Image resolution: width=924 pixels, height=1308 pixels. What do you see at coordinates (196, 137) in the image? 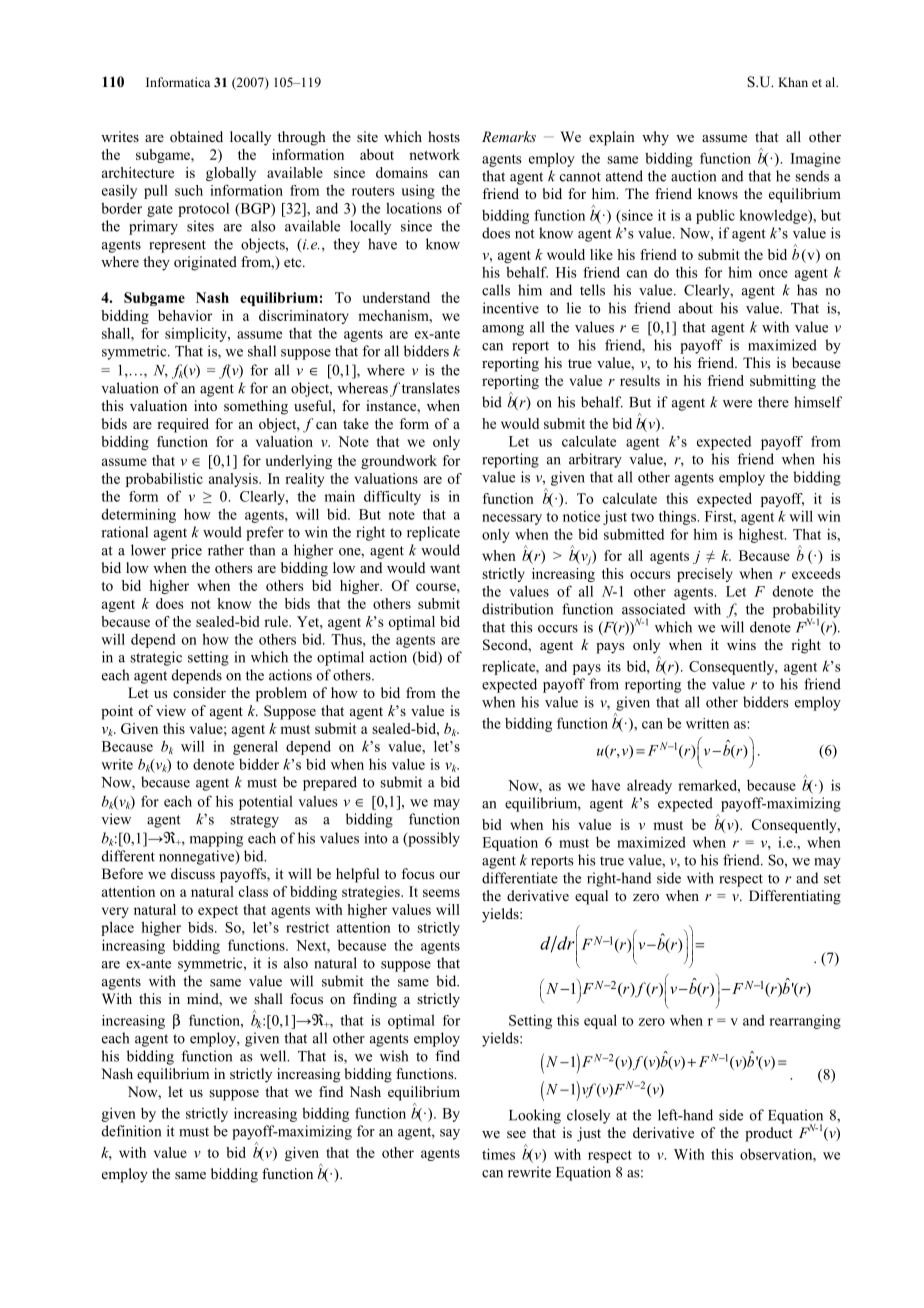
I see `obtained` at bounding box center [196, 137].
